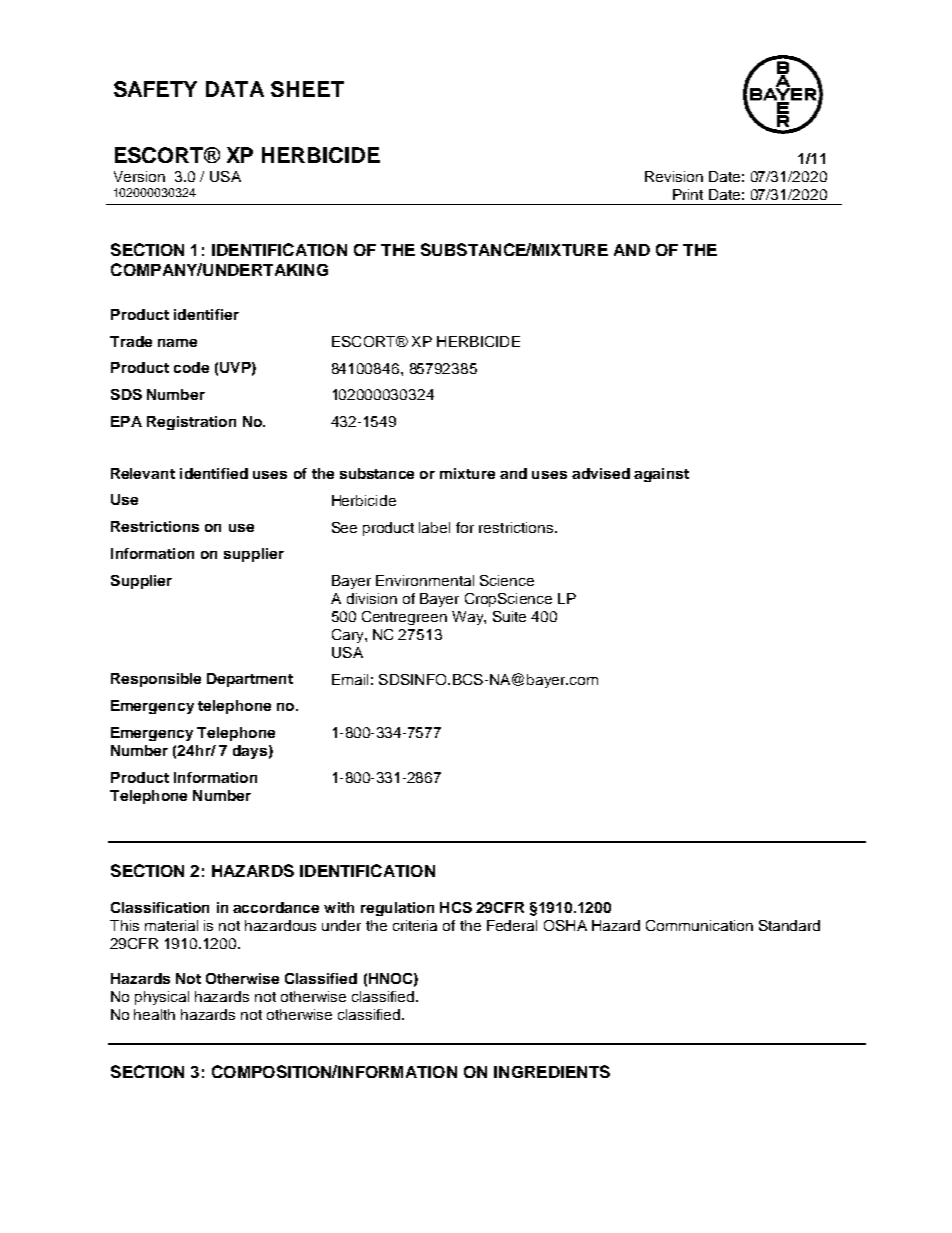 This screenshot has width=952, height=1233. I want to click on SHEET, so click(307, 89).
